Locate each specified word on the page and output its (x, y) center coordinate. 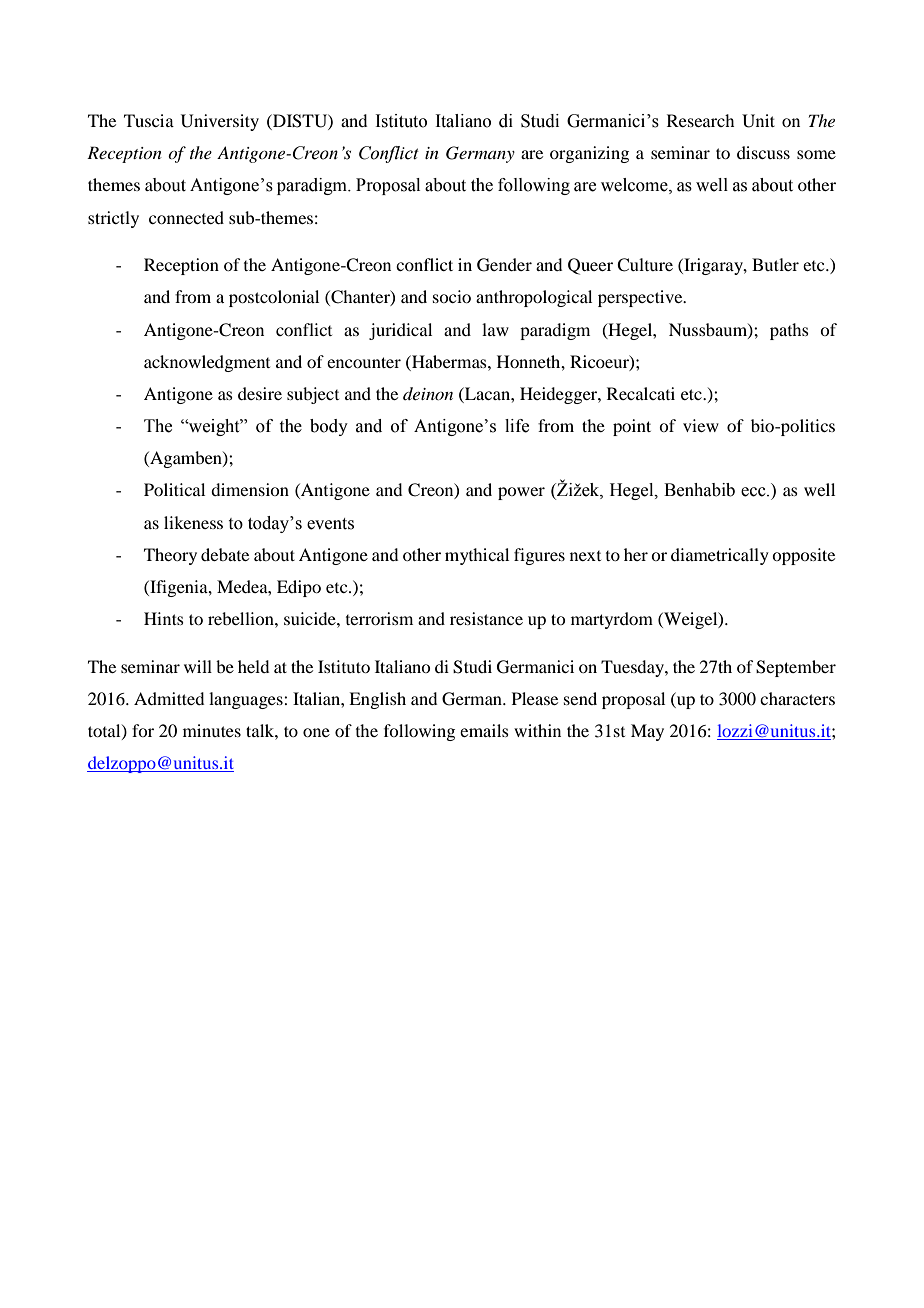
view (701, 425)
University (220, 122)
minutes (212, 730)
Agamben (186, 459)
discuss (763, 152)
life (517, 426)
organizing (589, 154)
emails (484, 730)
